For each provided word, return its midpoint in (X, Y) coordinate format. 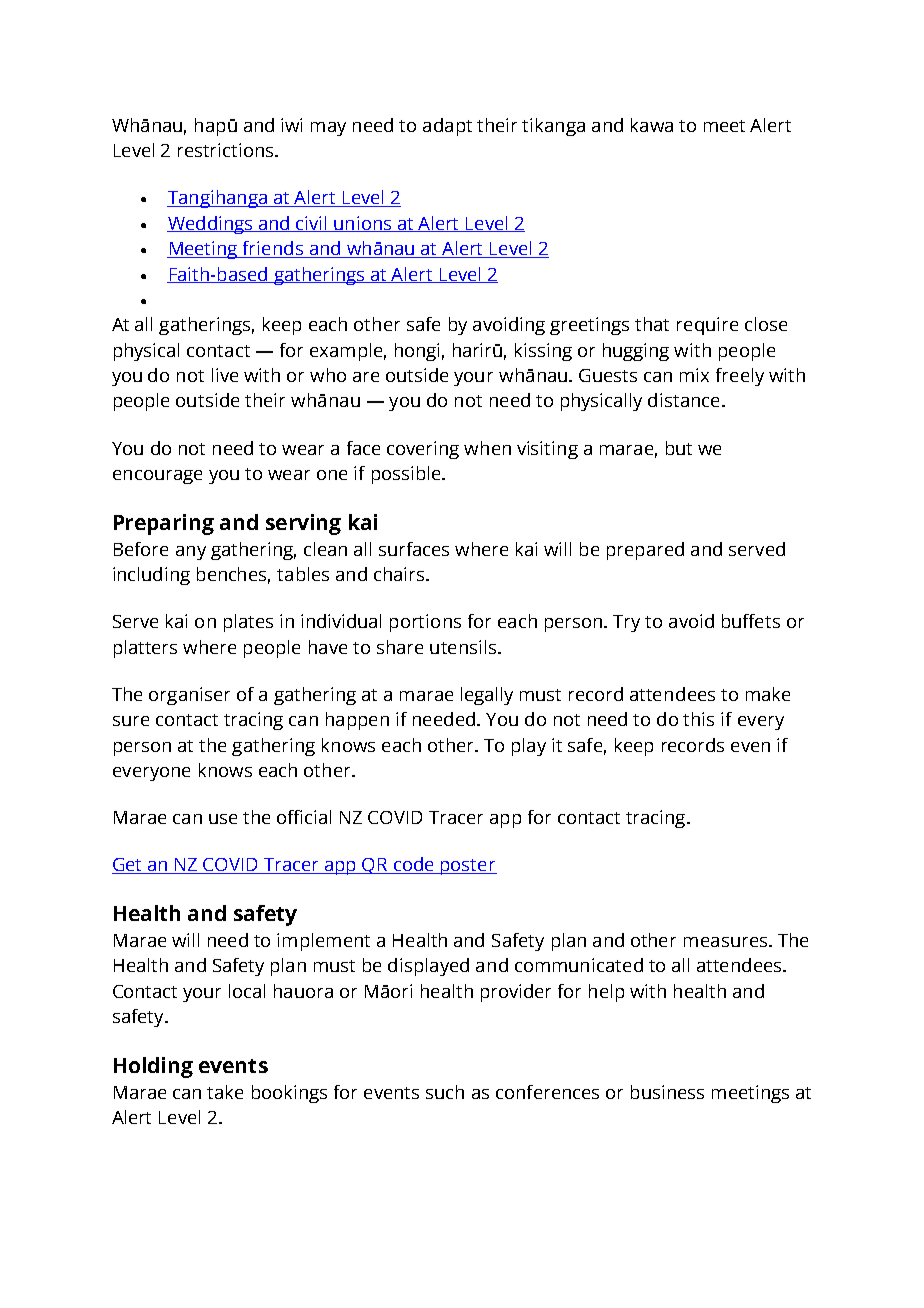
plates (248, 623)
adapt (447, 127)
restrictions (227, 150)
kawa (652, 125)
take (225, 1092)
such (445, 1092)
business (667, 1092)
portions (425, 623)
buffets (751, 621)
